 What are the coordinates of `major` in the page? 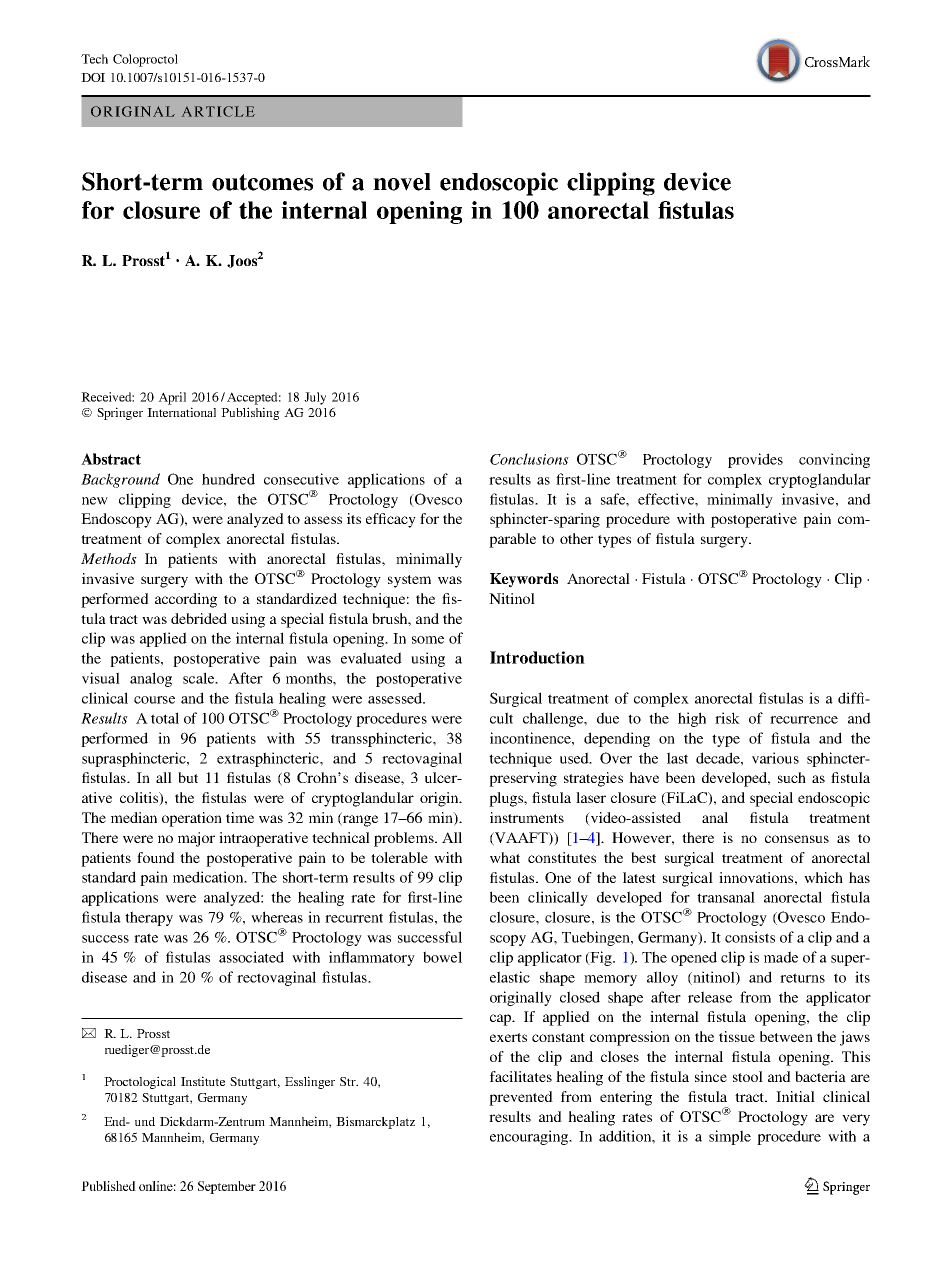 It's located at (196, 839).
